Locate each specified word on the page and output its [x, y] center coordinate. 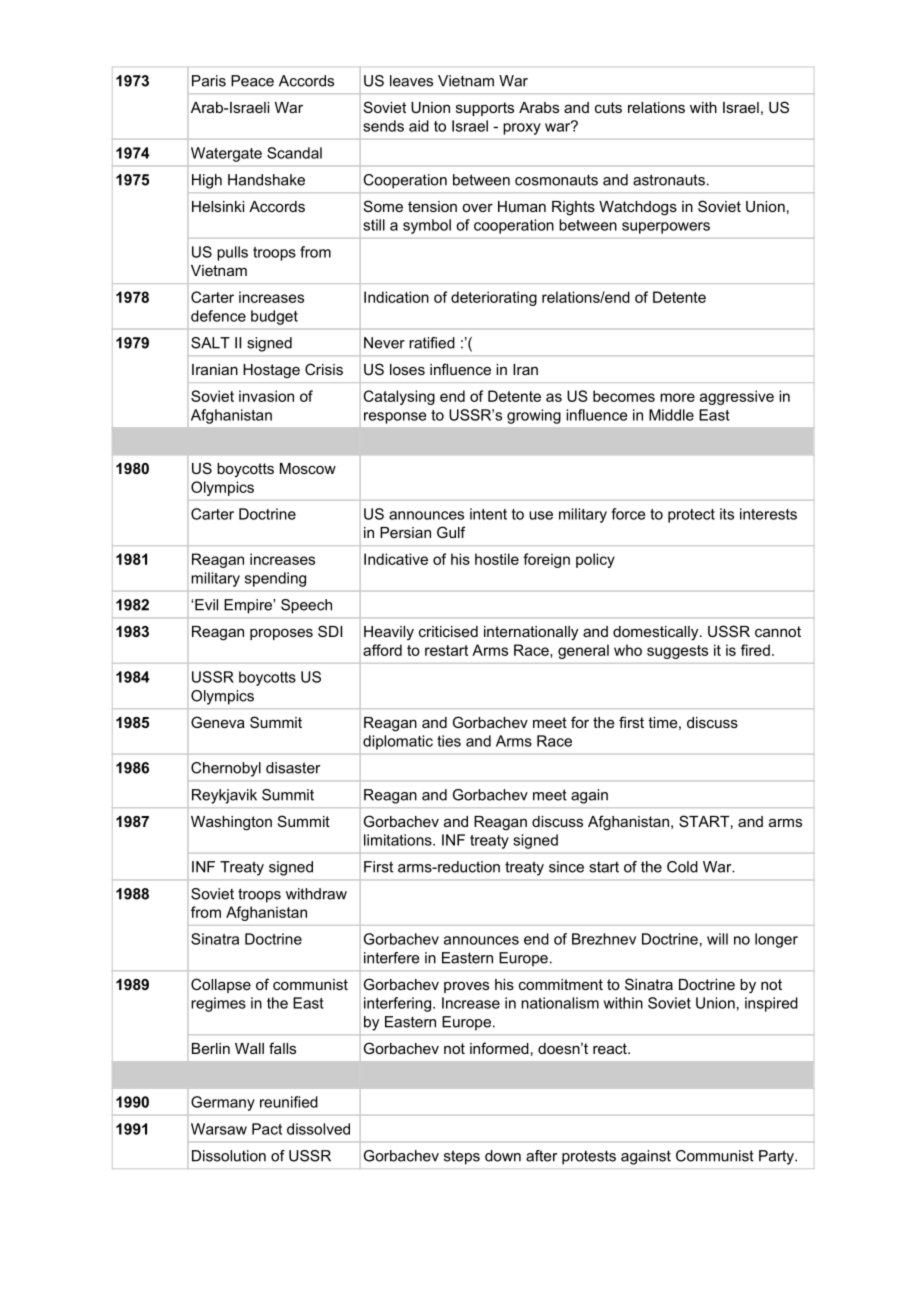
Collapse [221, 985]
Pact [267, 1129]
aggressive [737, 397]
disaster [293, 768]
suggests [677, 652]
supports [485, 109]
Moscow [308, 468]
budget [274, 317]
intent [488, 514]
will [717, 939]
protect [691, 516]
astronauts [669, 180]
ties [449, 741]
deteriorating [494, 298]
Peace [252, 81]
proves [466, 987]
